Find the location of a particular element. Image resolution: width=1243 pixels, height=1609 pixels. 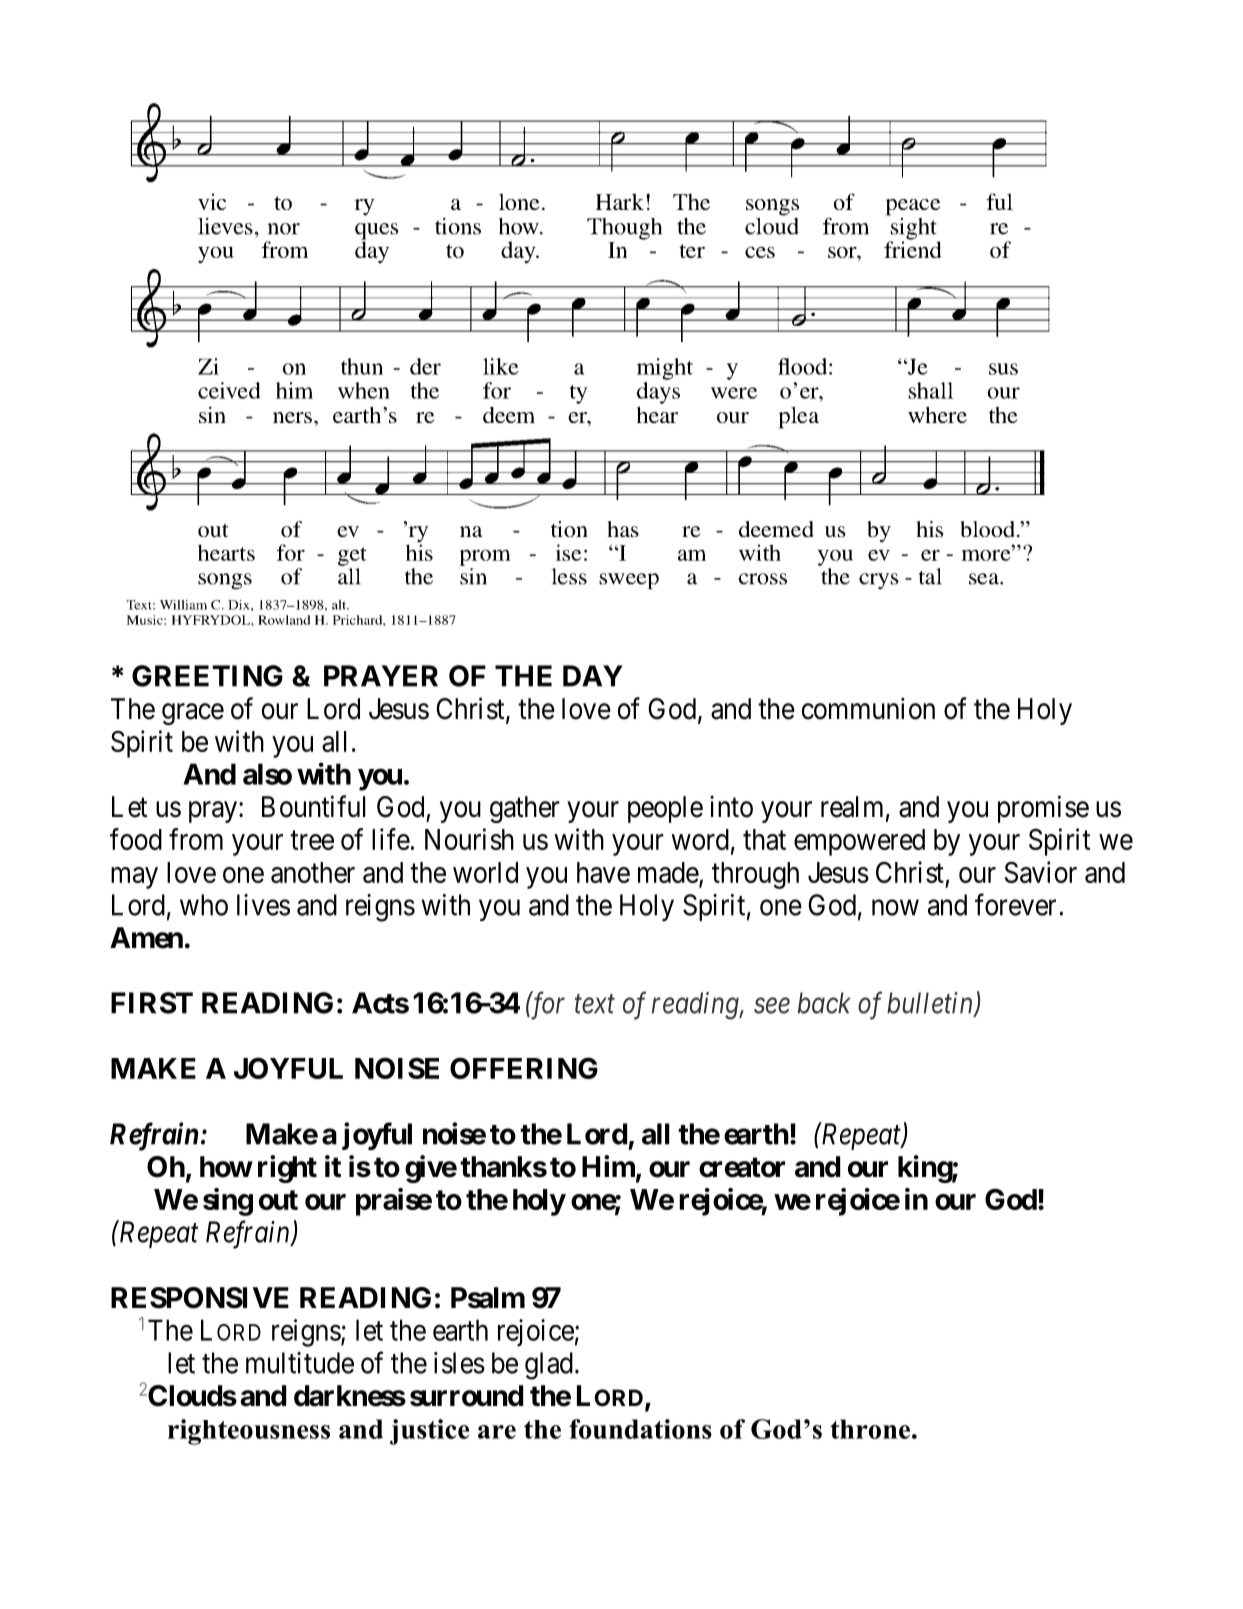

foundations is located at coordinates (640, 1429).
